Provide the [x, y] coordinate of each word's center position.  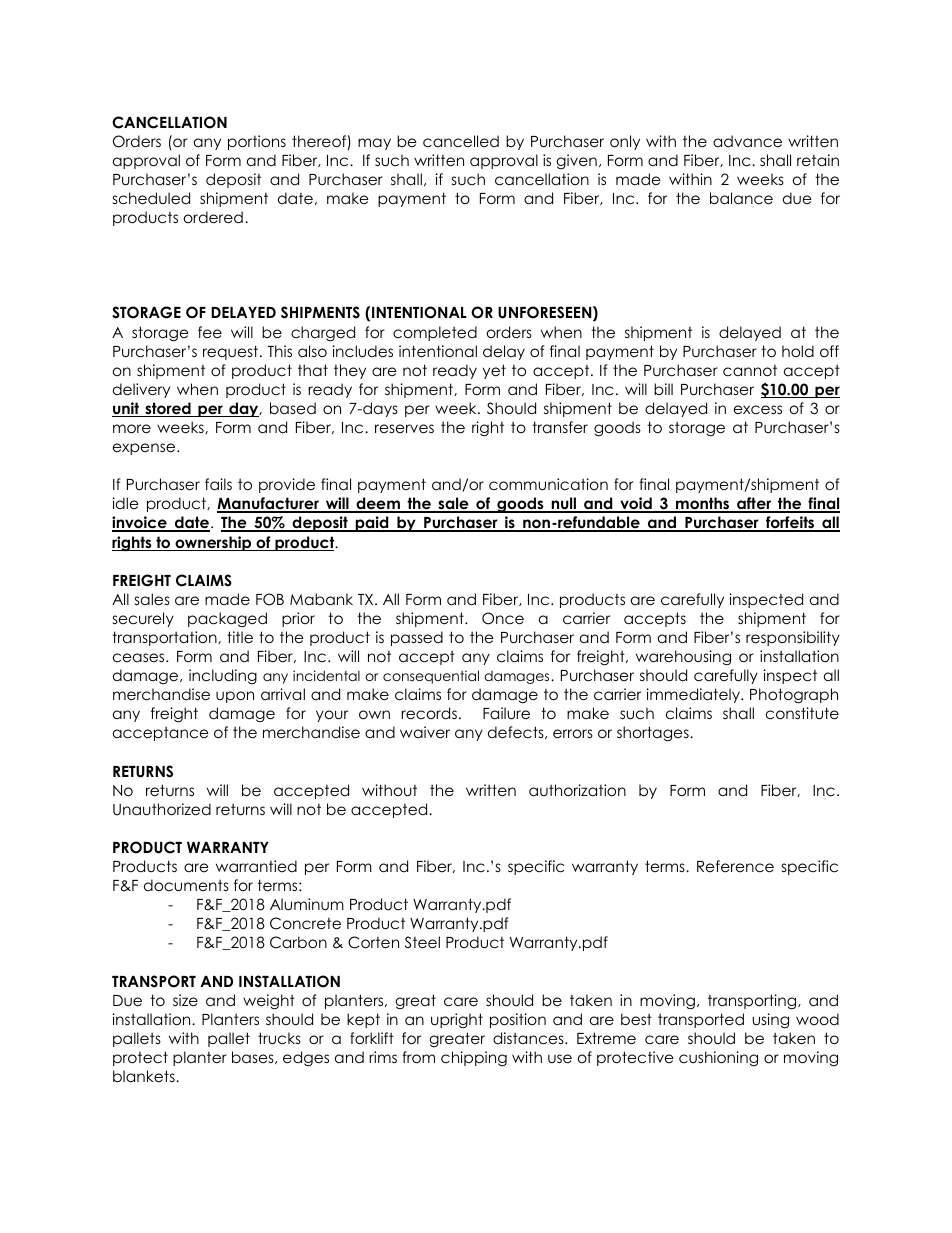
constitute [802, 713]
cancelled [461, 141]
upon [235, 697]
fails [218, 484]
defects [517, 732]
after [754, 504]
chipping [474, 1059]
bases [254, 1057]
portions [257, 142]
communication [548, 484]
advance [747, 141]
